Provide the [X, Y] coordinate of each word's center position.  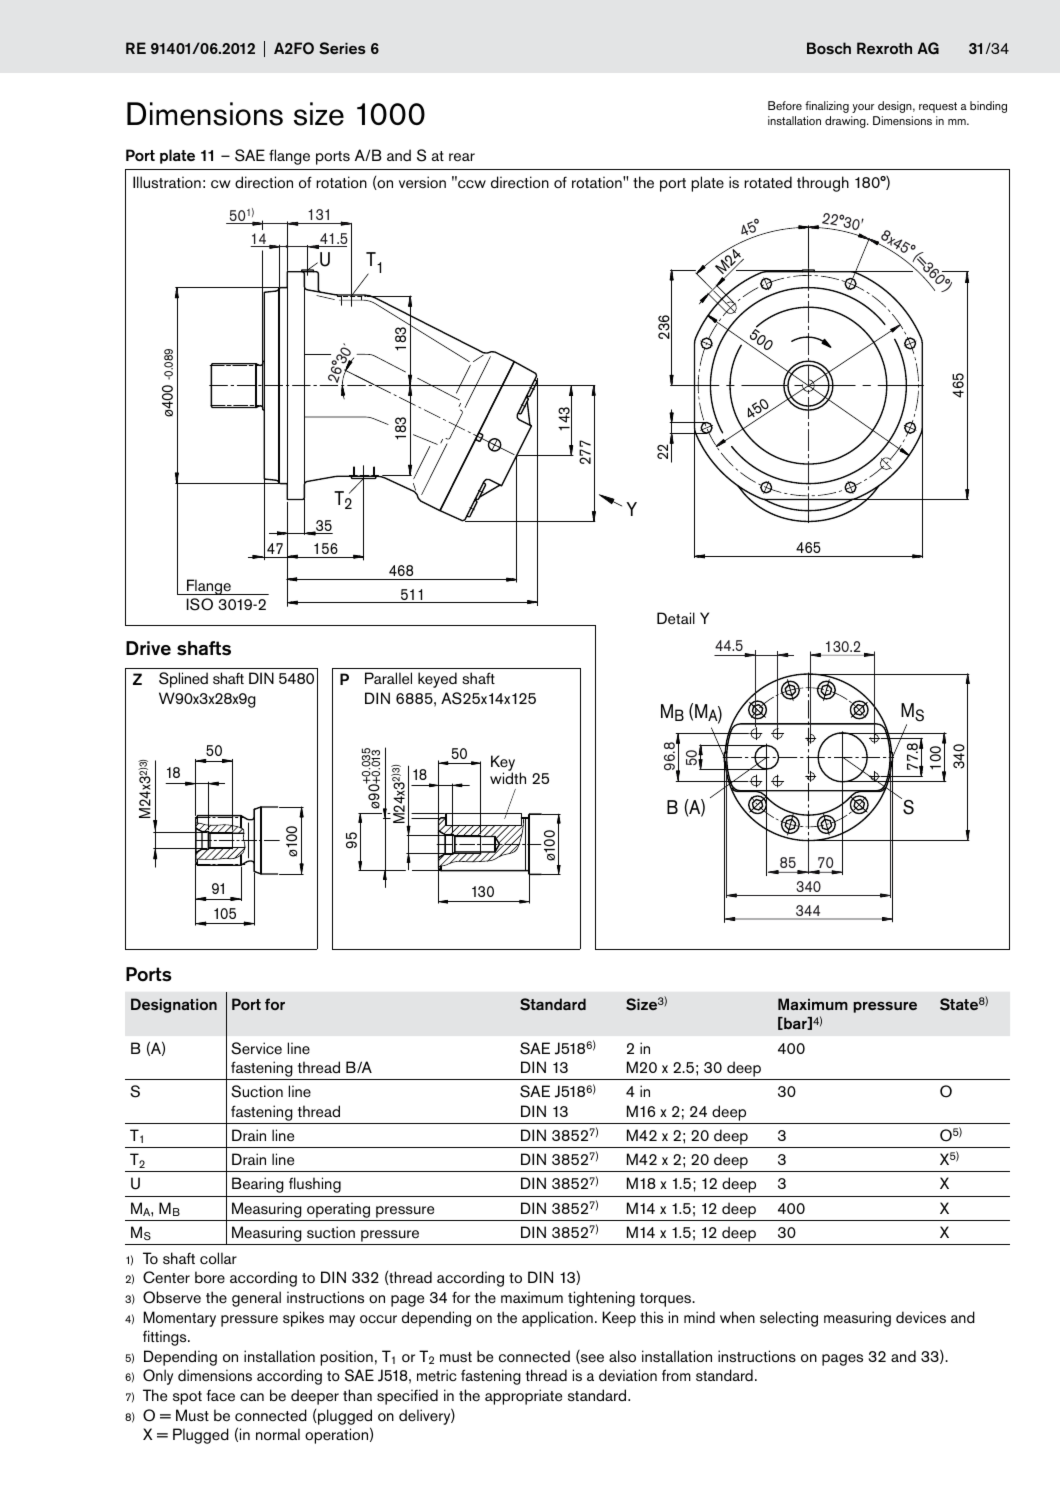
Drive [148, 648]
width [508, 778]
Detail [676, 618]
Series [343, 48]
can [252, 1397]
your [863, 108]
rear [462, 157]
